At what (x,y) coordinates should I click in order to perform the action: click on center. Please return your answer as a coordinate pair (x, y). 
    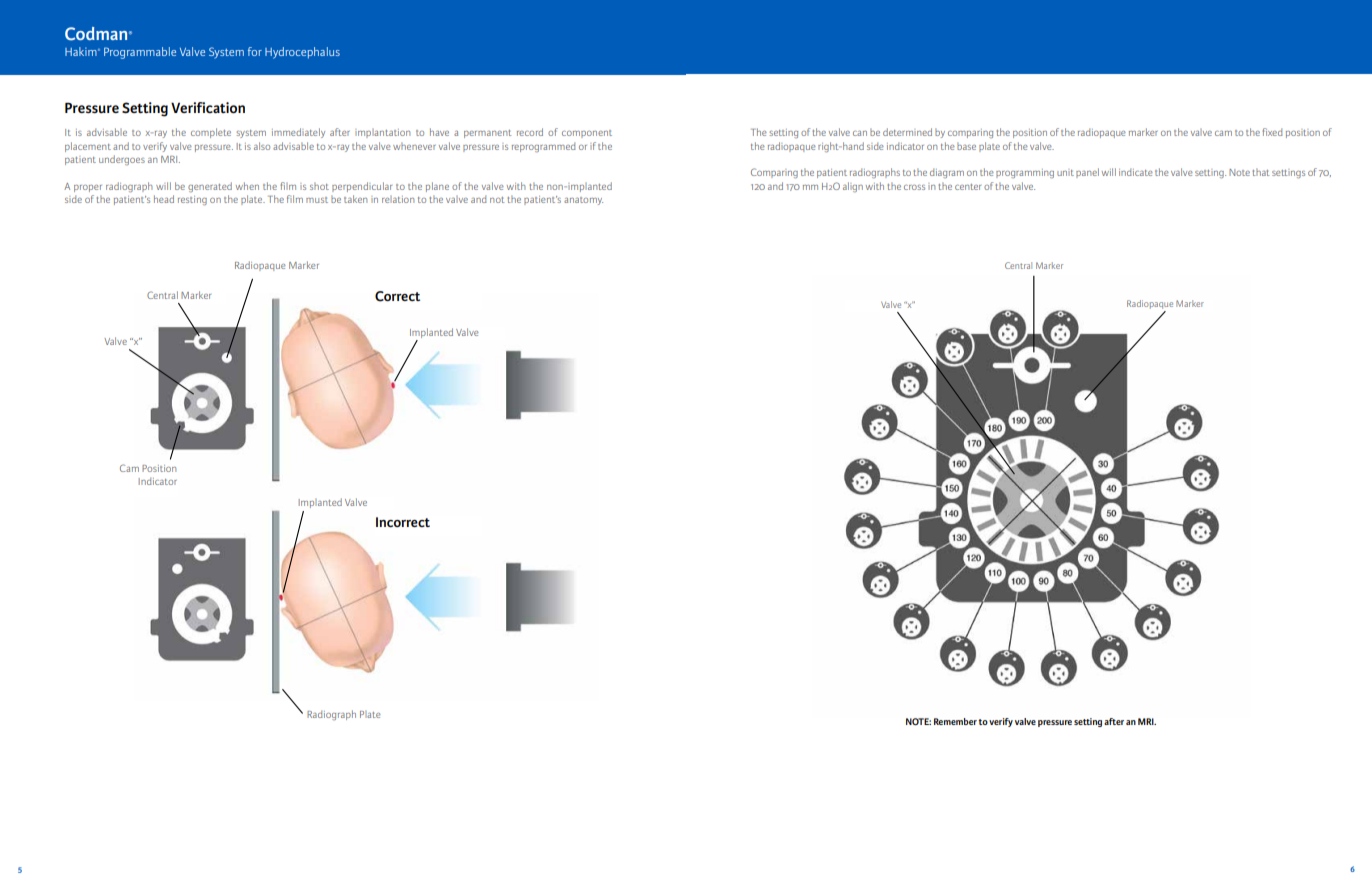
    Looking at the image, I should click on (968, 187).
